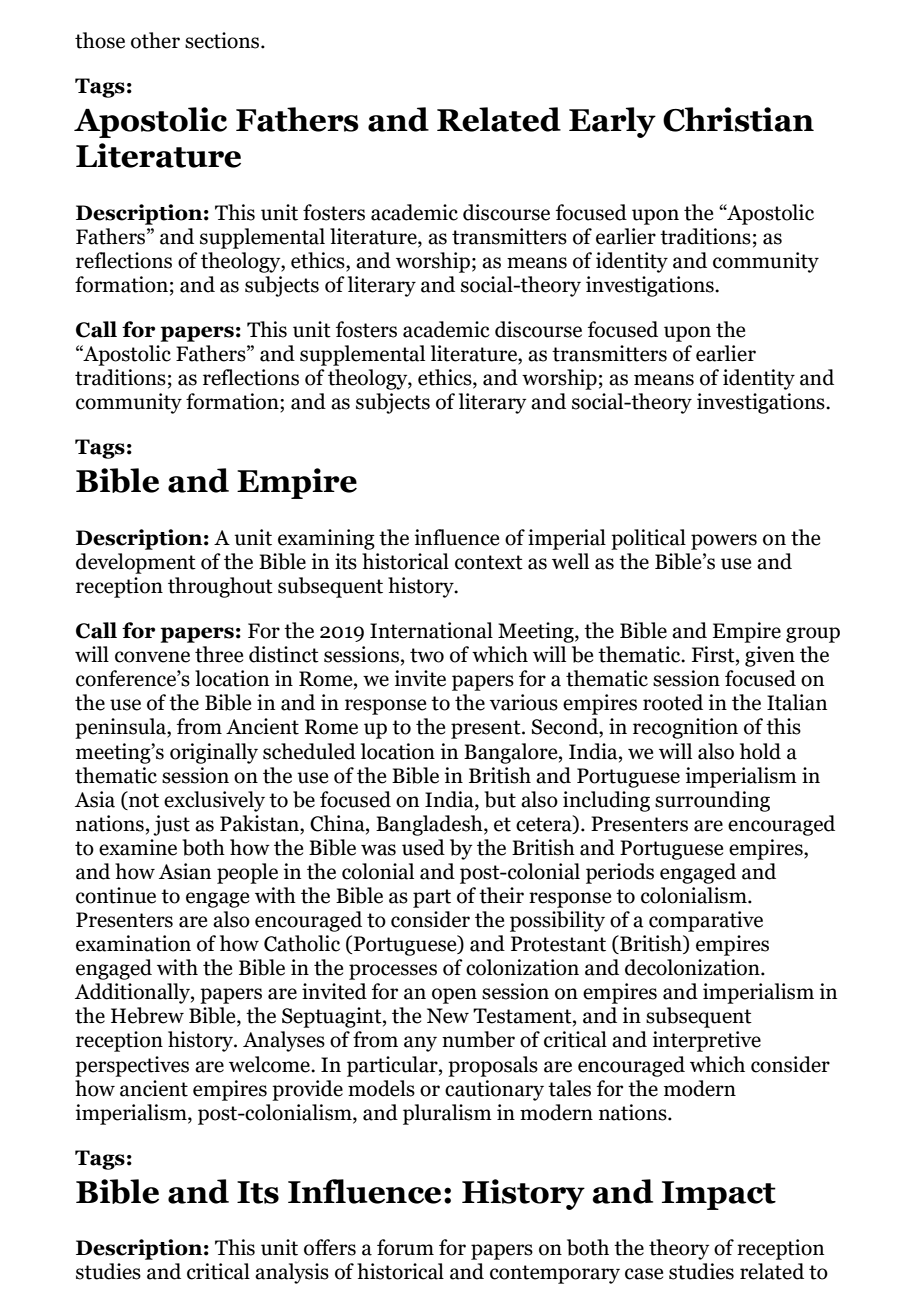  What do you see at coordinates (292, 1273) in the screenshot?
I see `analysis` at bounding box center [292, 1273].
